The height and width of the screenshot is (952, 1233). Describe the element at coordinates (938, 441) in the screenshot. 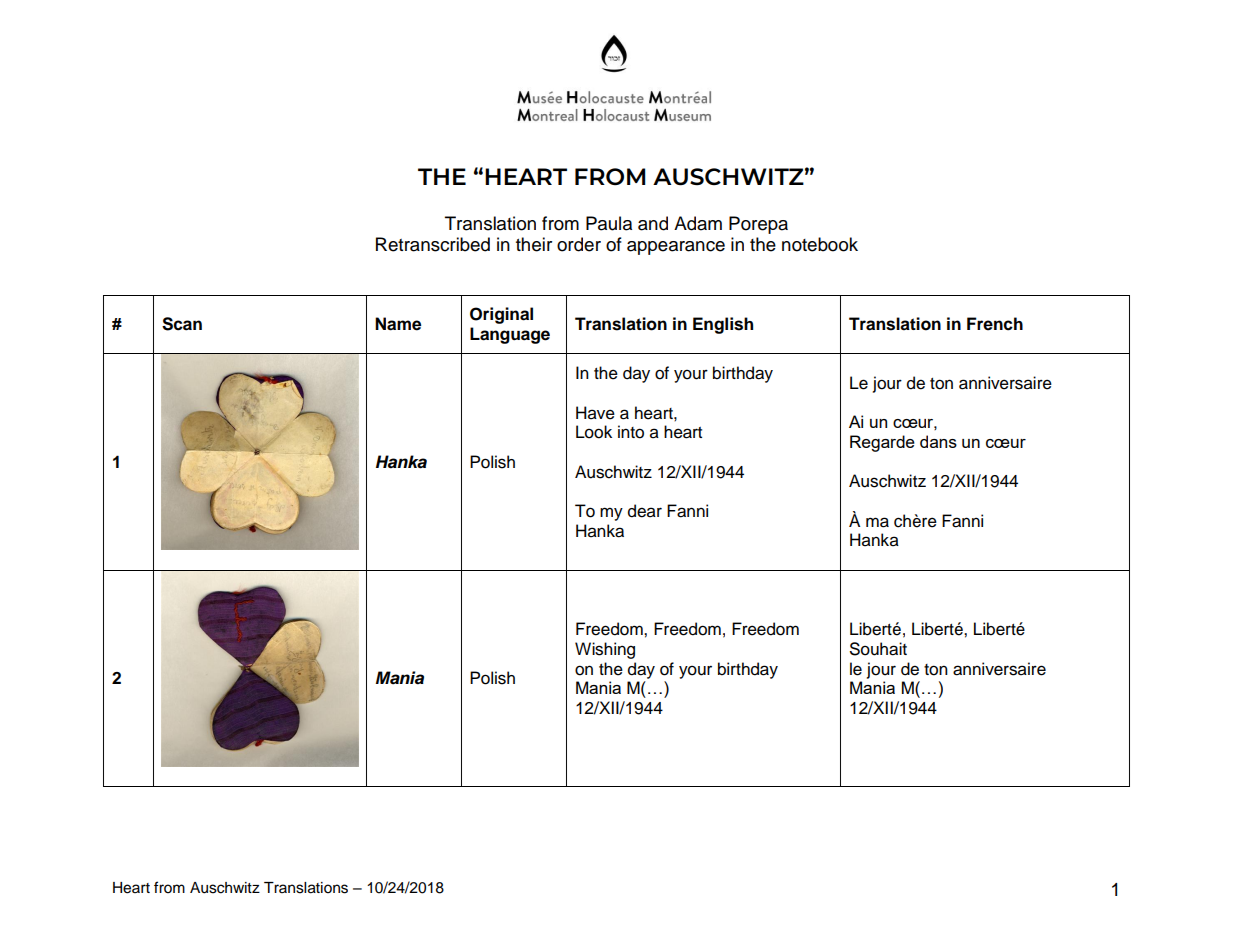

I see `dans` at that location.
